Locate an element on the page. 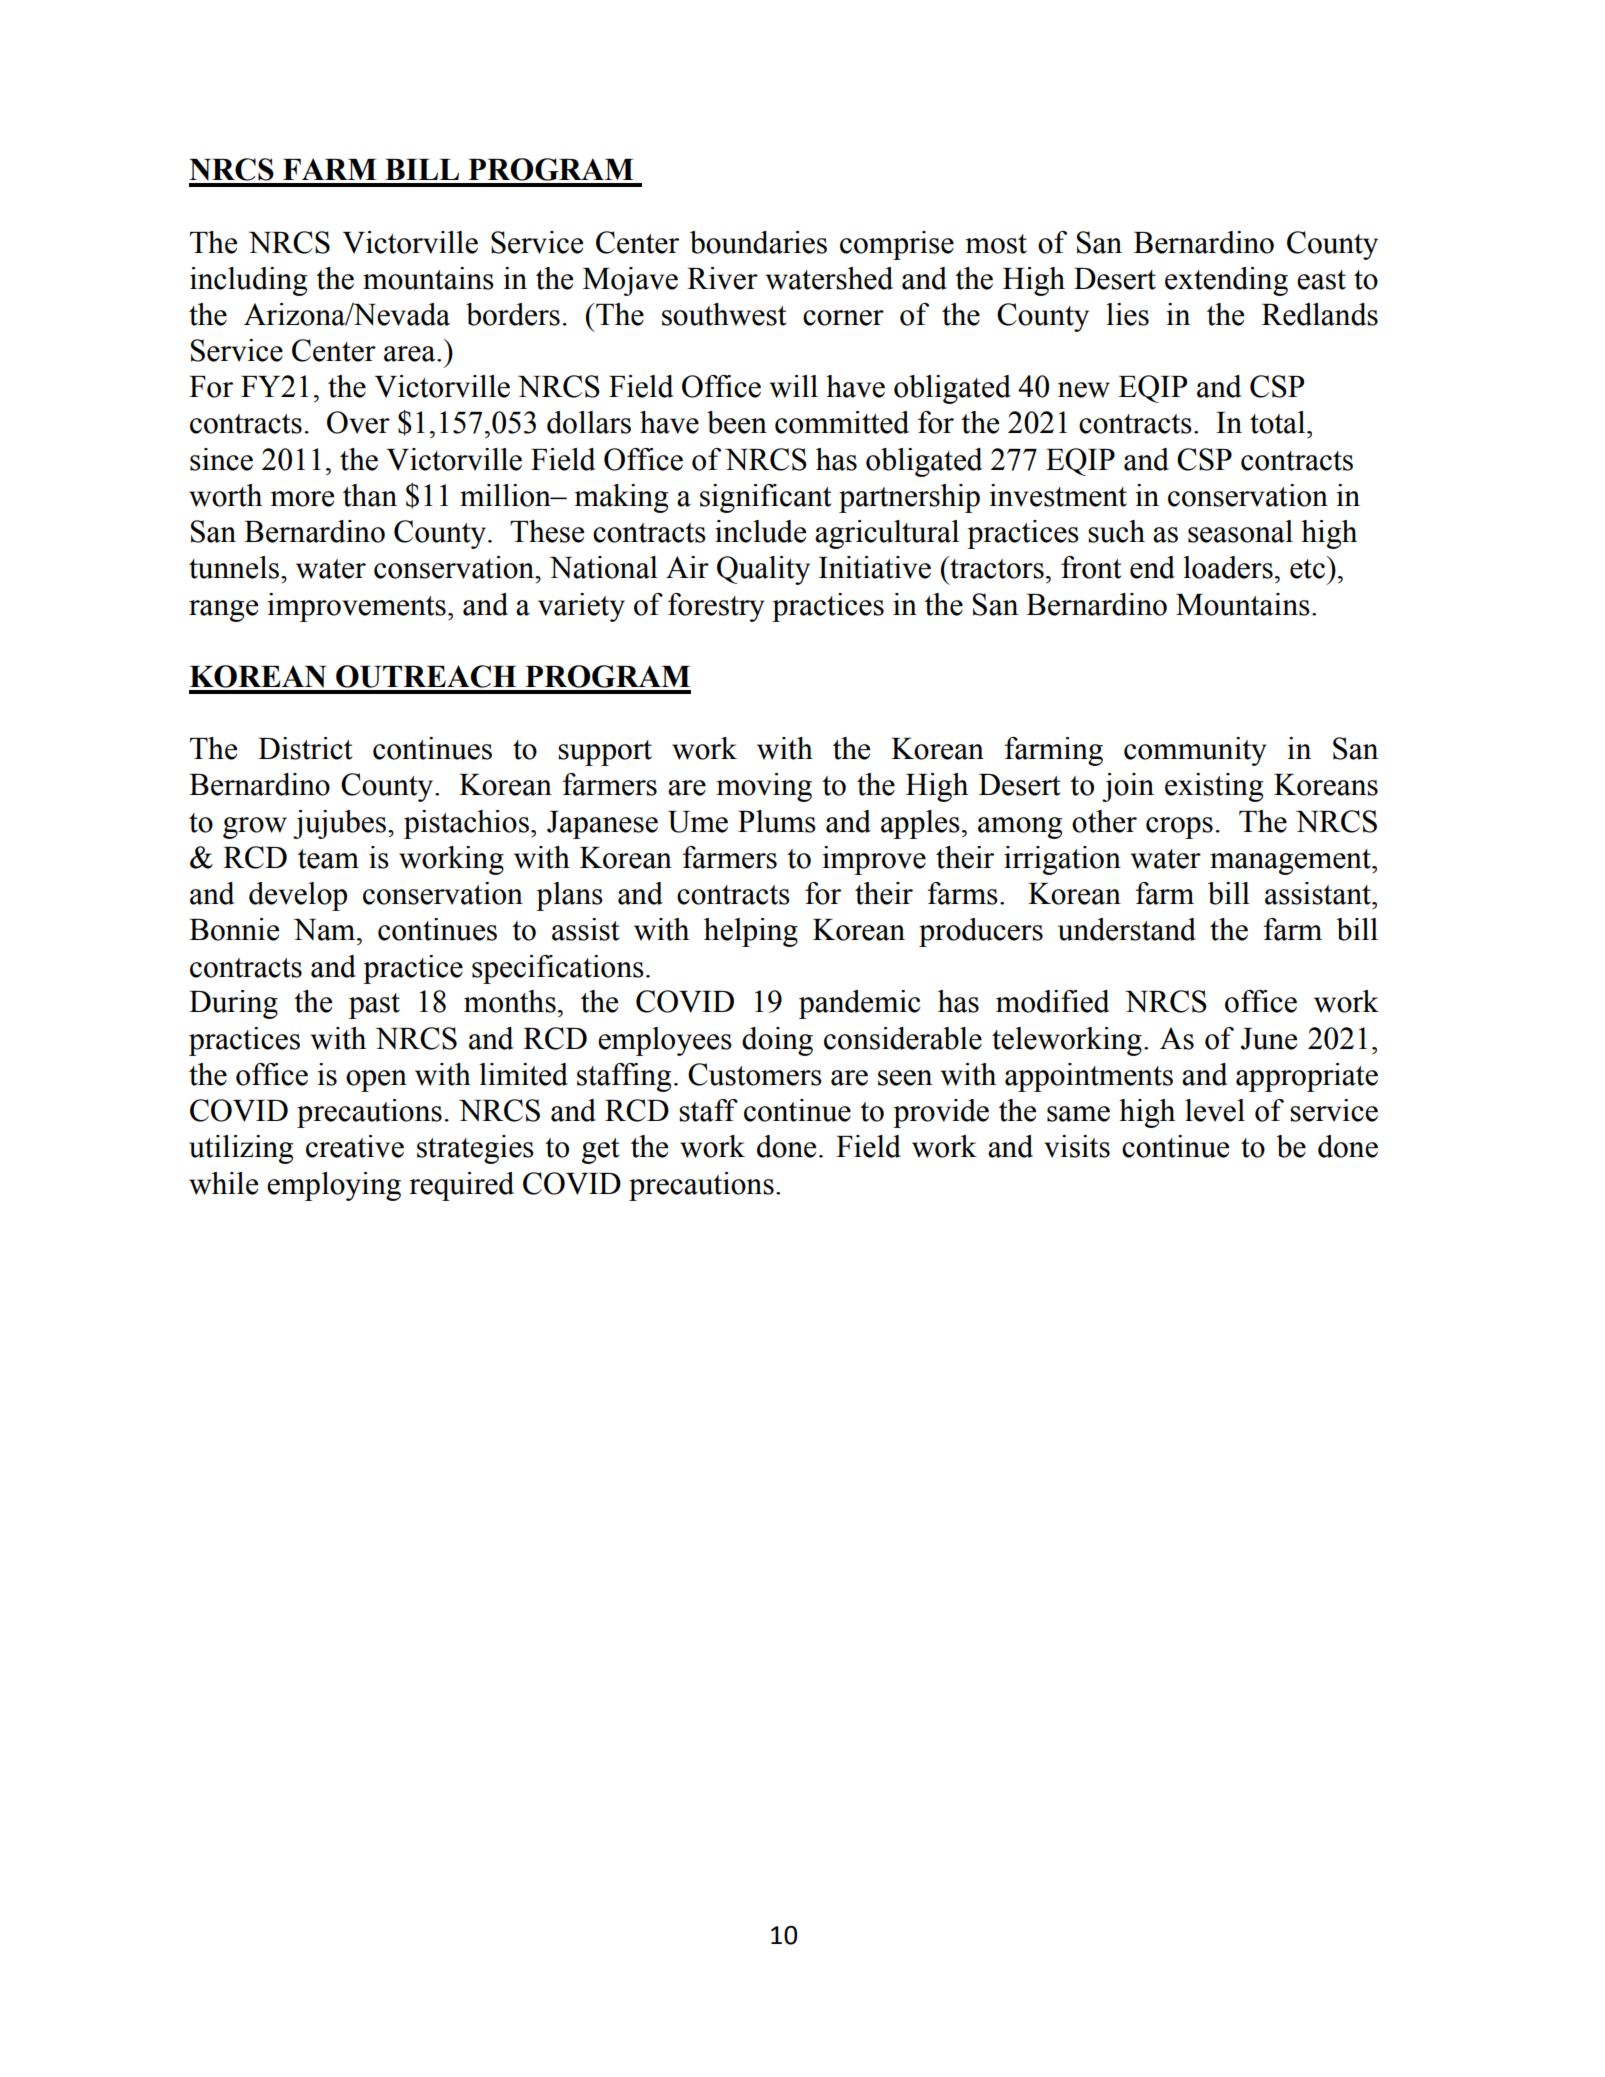 The image size is (1605, 2077). including is located at coordinates (248, 281).
